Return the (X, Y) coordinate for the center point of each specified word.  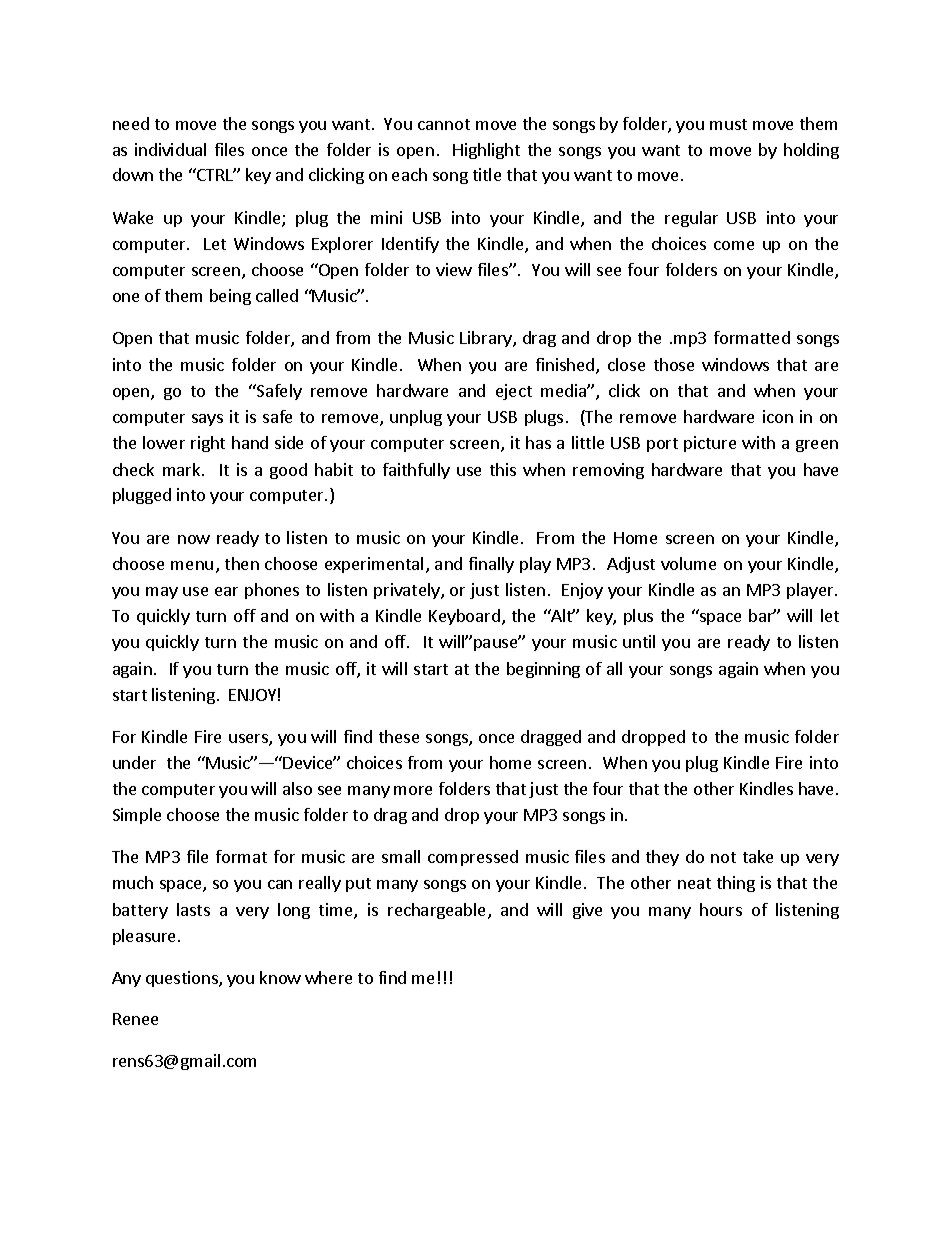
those (674, 364)
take (758, 856)
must (728, 124)
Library (487, 339)
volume (688, 563)
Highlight (486, 151)
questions (183, 979)
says (207, 420)
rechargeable (436, 911)
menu (192, 565)
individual (170, 149)
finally (491, 565)
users (249, 740)
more (413, 790)
